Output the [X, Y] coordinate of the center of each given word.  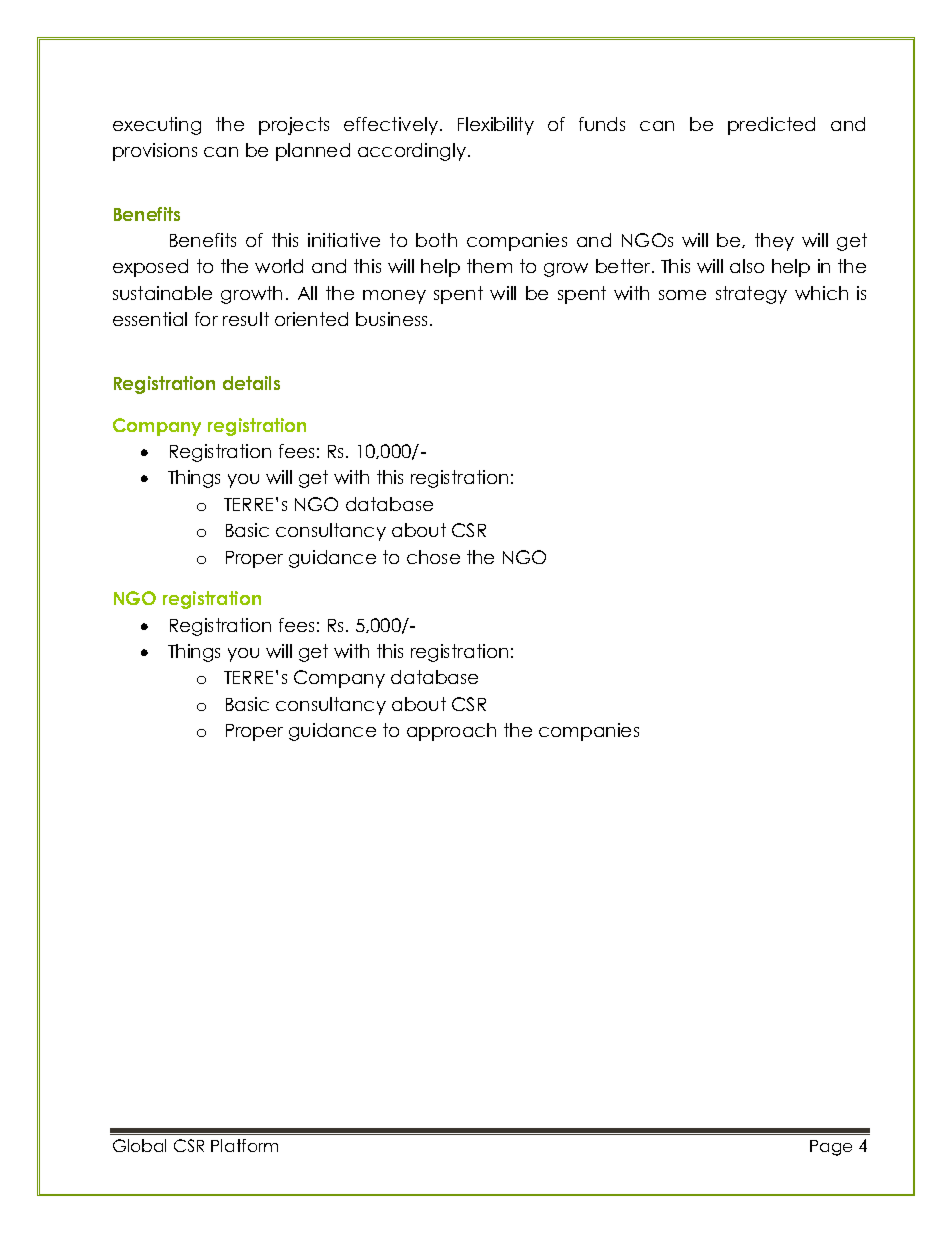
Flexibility [496, 126]
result [246, 319]
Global [139, 1145]
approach [451, 732]
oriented [311, 319]
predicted [771, 126]
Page [831, 1148]
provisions [155, 152]
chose [433, 557]
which [821, 293]
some [682, 295]
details [251, 383]
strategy [751, 295]
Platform [244, 1145]
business [391, 319]
